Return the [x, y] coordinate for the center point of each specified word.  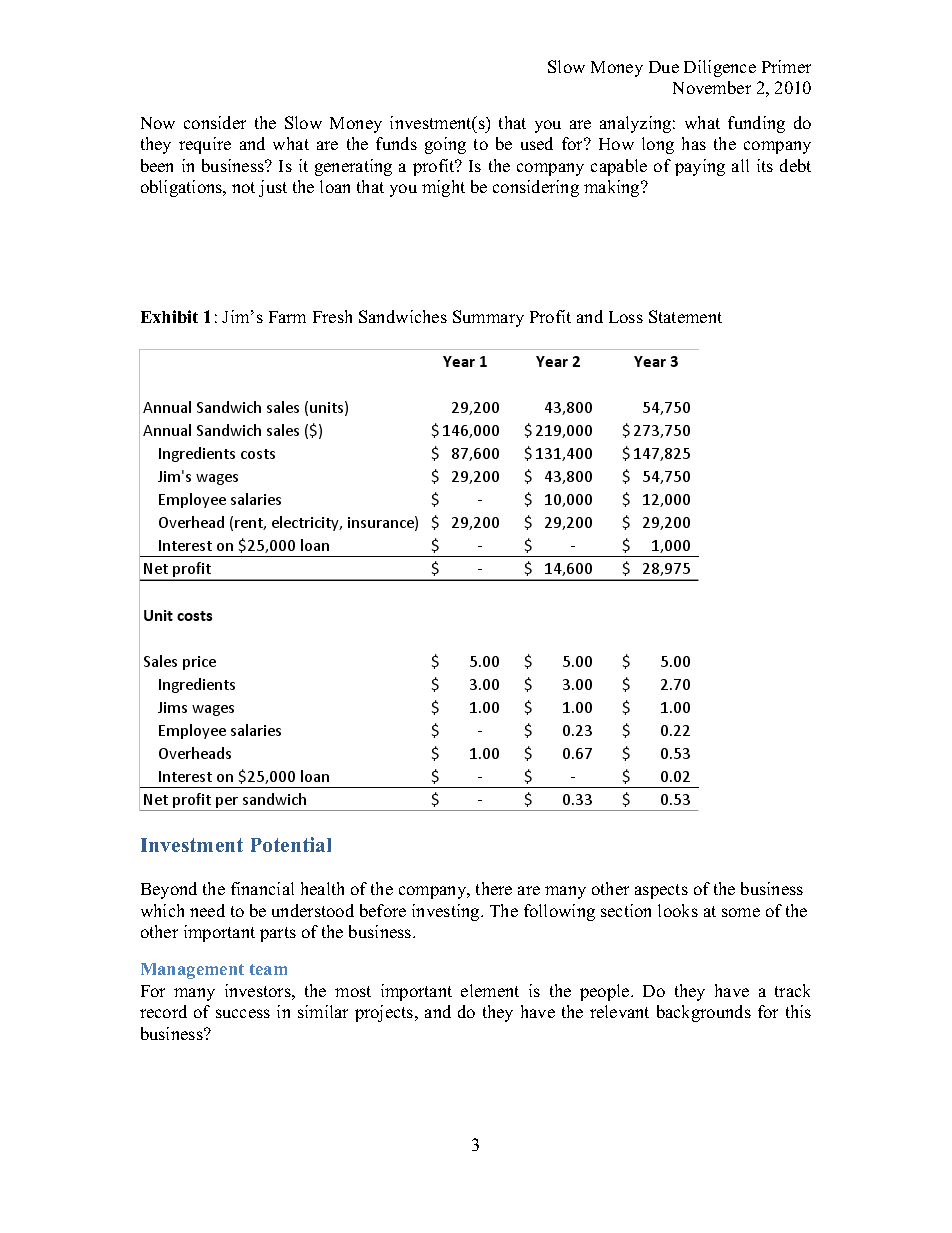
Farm [287, 317]
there [494, 888]
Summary [488, 318]
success [243, 1013]
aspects [661, 891]
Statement [685, 316]
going [445, 145]
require [205, 145]
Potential [291, 844]
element [490, 990]
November [712, 87]
